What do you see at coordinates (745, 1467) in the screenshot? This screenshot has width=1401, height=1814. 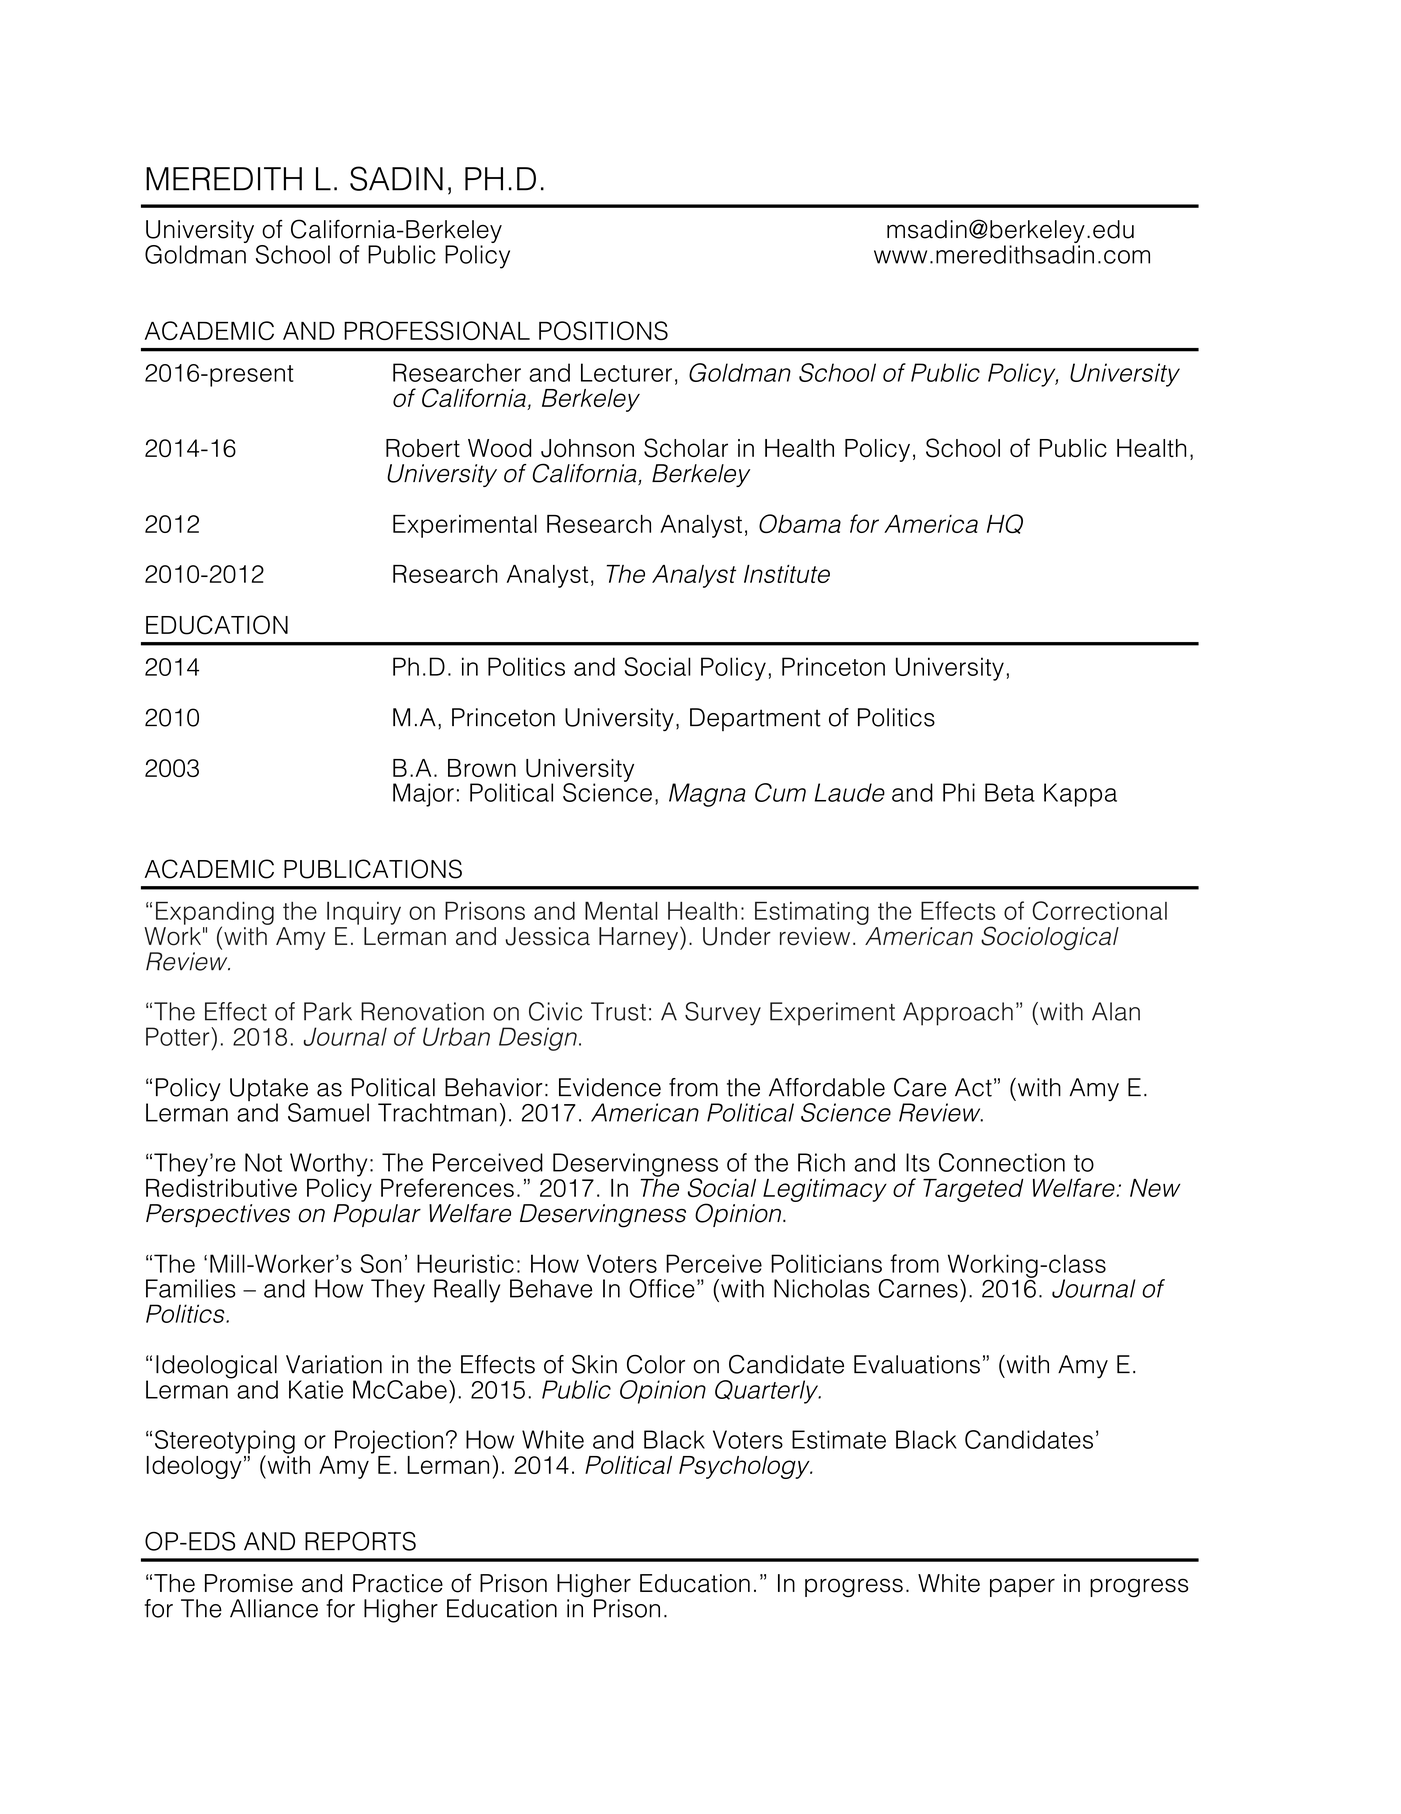 I see `Psychology` at bounding box center [745, 1467].
